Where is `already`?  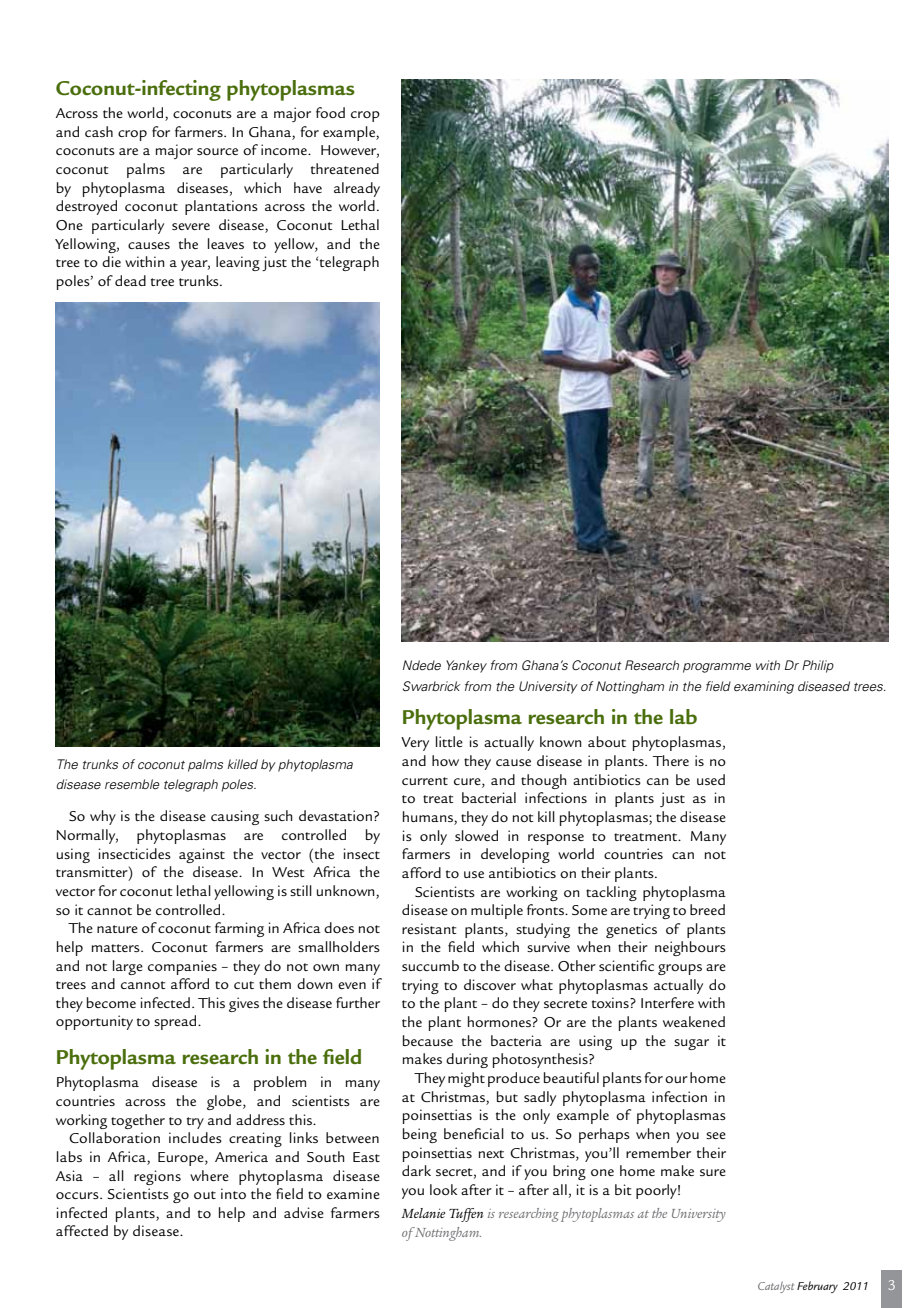 already is located at coordinates (357, 189).
